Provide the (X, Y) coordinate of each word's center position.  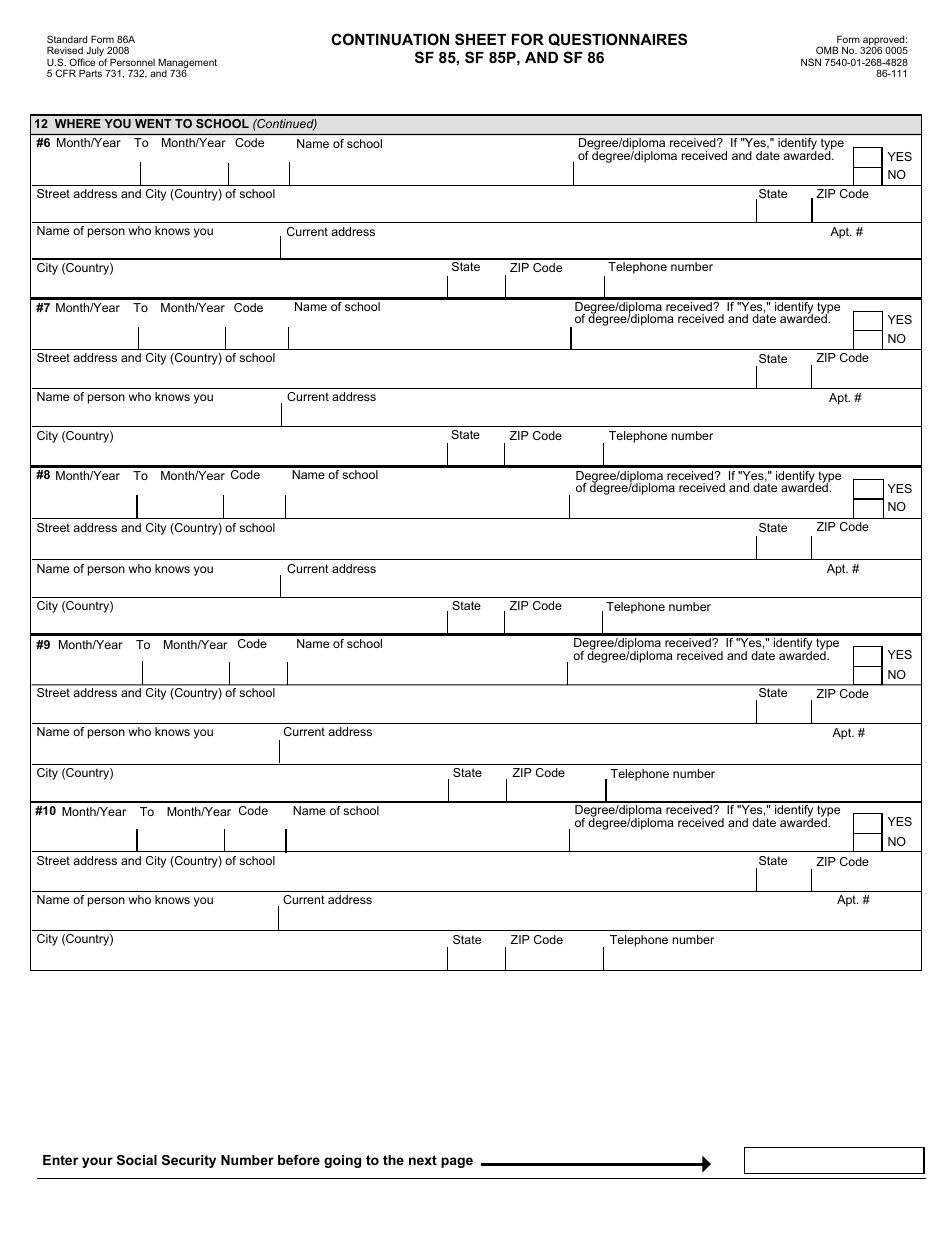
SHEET (480, 39)
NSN (811, 62)
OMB (827, 50)
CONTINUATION (390, 39)
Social (137, 1160)
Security (189, 1161)
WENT (153, 123)
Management (187, 64)
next (423, 1160)
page (457, 1162)
